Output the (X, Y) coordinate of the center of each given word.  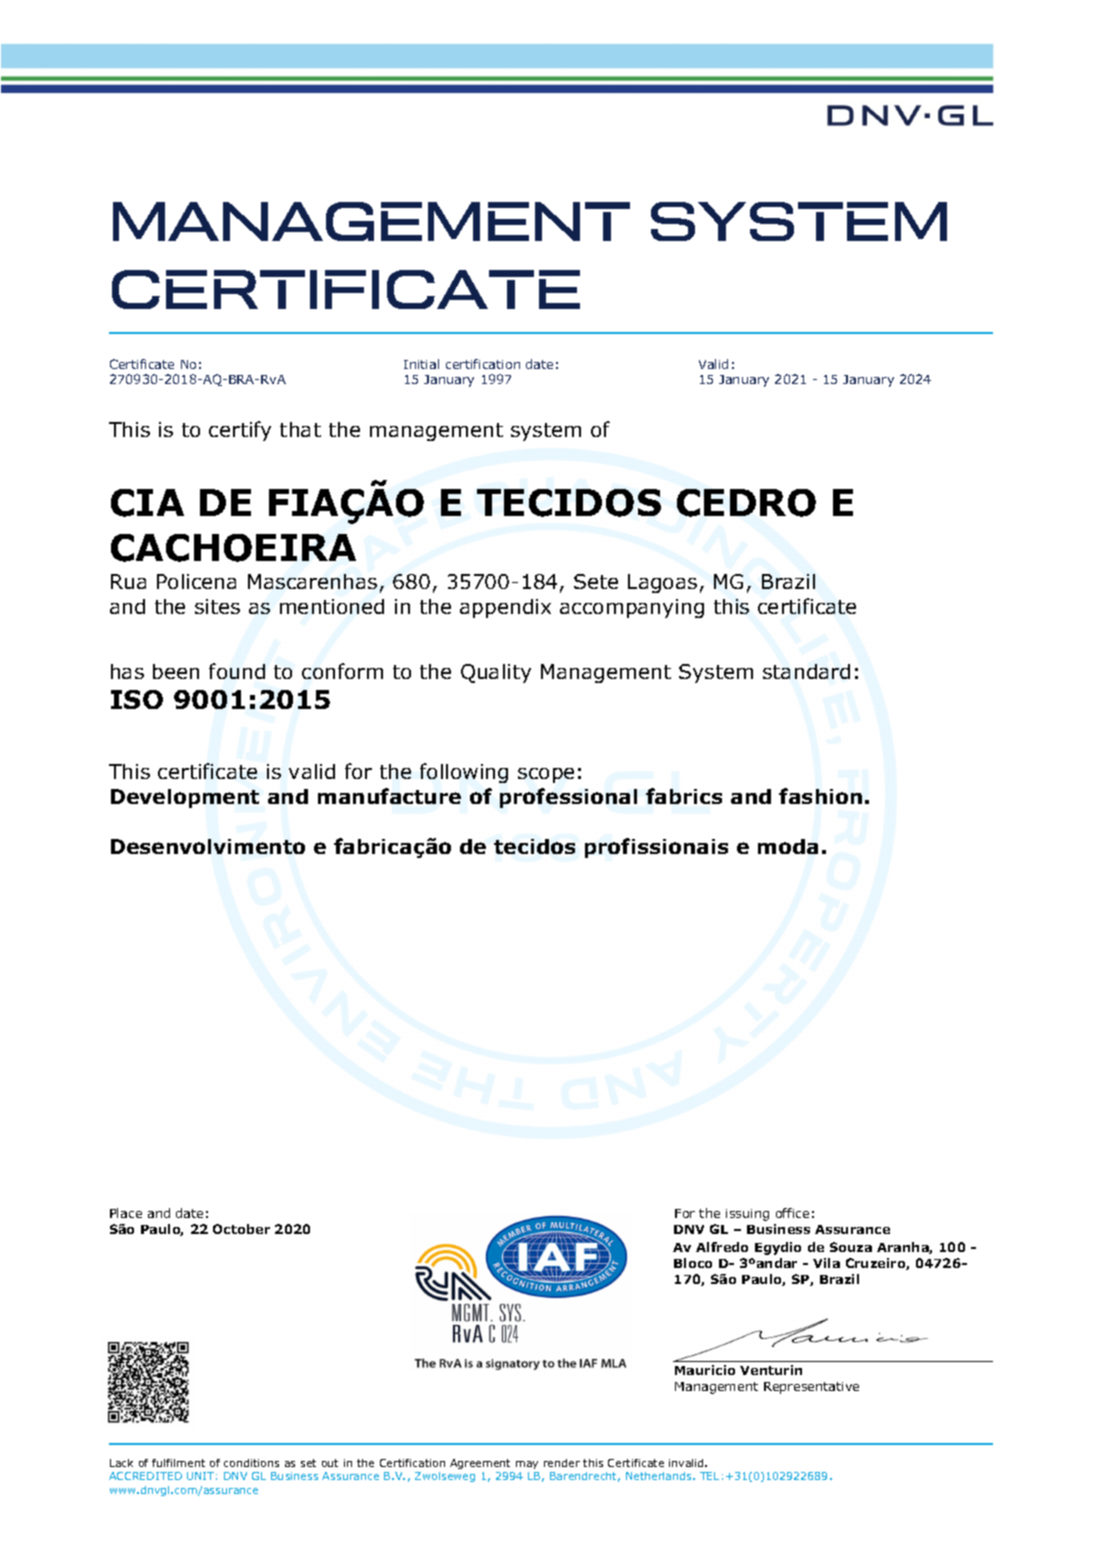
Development (185, 798)
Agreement (480, 1464)
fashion (820, 796)
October (241, 1229)
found (237, 671)
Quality (496, 673)
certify (240, 431)
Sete (596, 581)
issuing (747, 1215)
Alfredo (722, 1247)
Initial (421, 364)
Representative (811, 1388)
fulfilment (178, 1463)
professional (568, 798)
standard (806, 671)
